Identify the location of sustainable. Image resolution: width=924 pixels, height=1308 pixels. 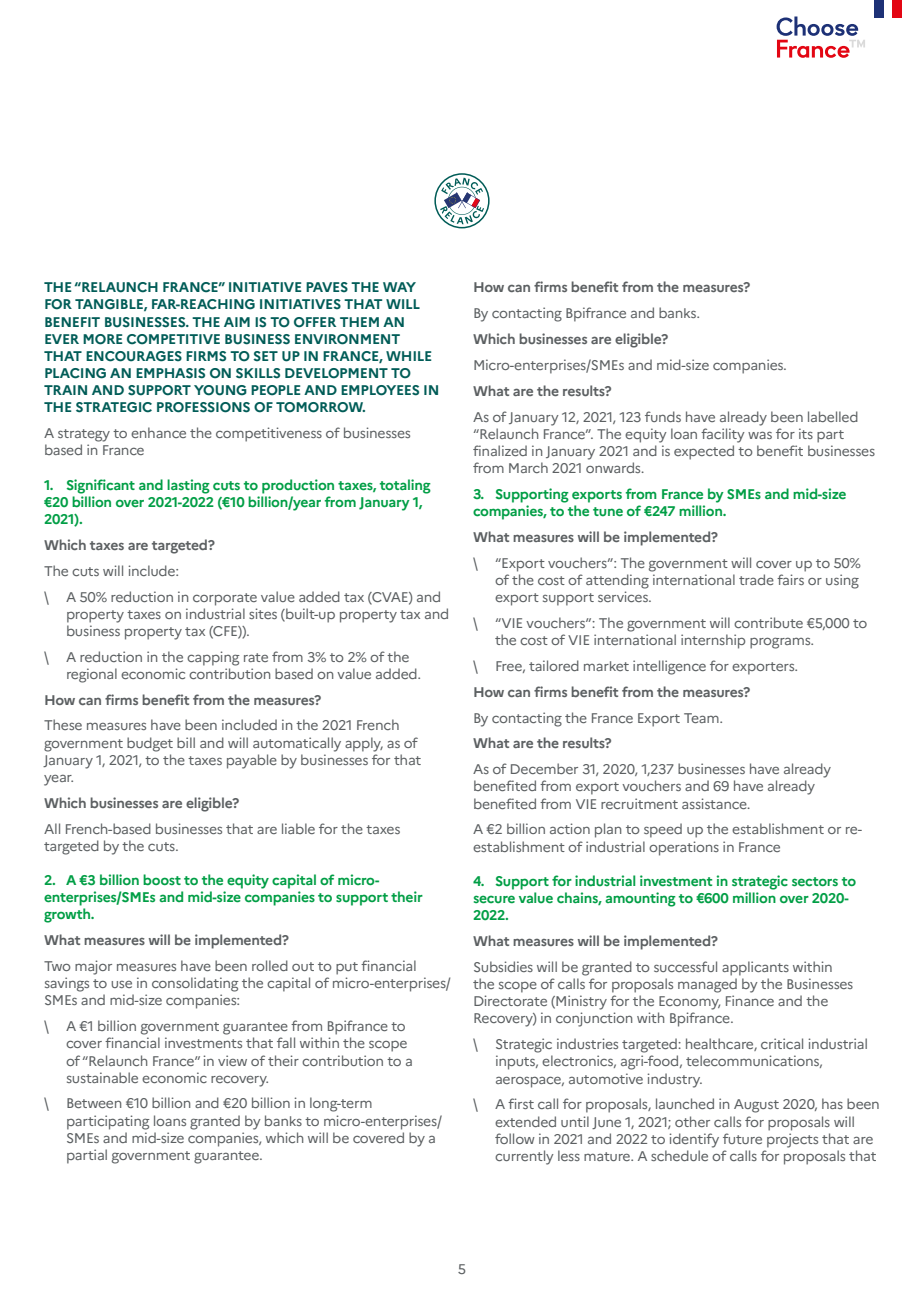
(102, 1077).
